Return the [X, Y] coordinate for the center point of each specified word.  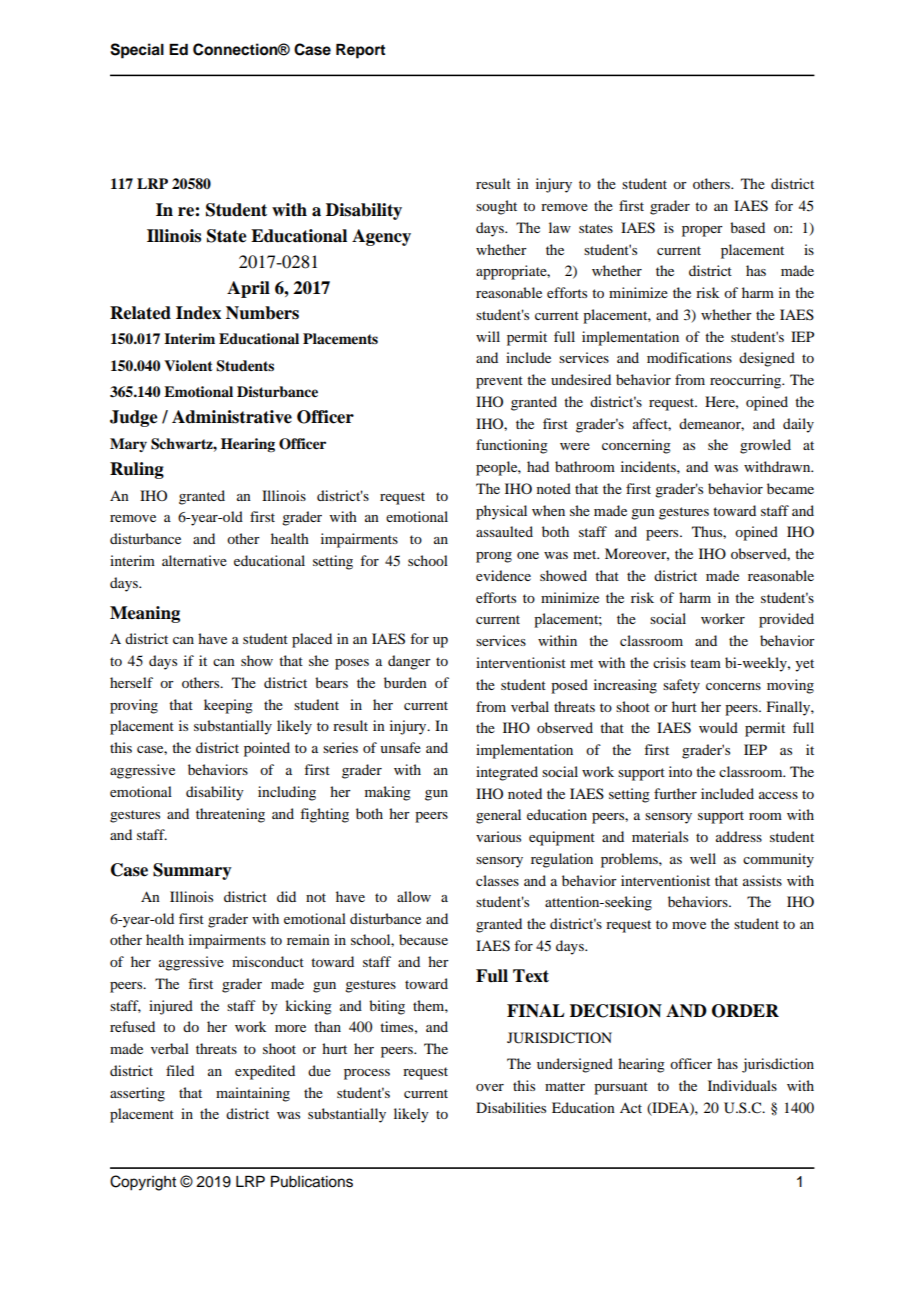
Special [137, 51]
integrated [507, 773]
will [488, 336]
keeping [228, 706]
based [747, 227]
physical [501, 512]
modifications [689, 357]
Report [360, 51]
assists [762, 880]
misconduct [268, 961]
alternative [194, 560]
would [718, 727]
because [423, 939]
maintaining [253, 1094]
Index [198, 313]
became [790, 488]
